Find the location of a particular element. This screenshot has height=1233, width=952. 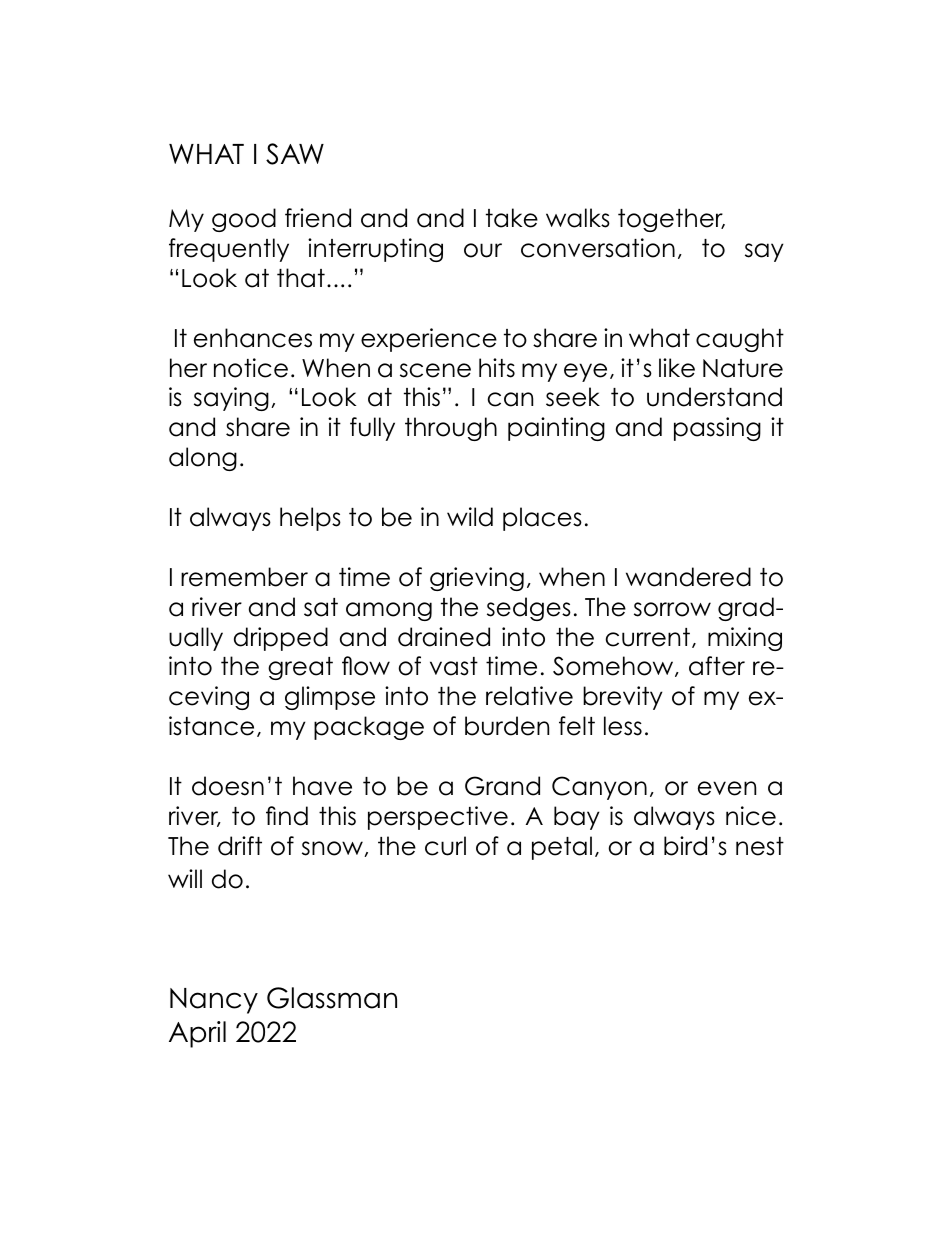

together is located at coordinates (671, 220).
